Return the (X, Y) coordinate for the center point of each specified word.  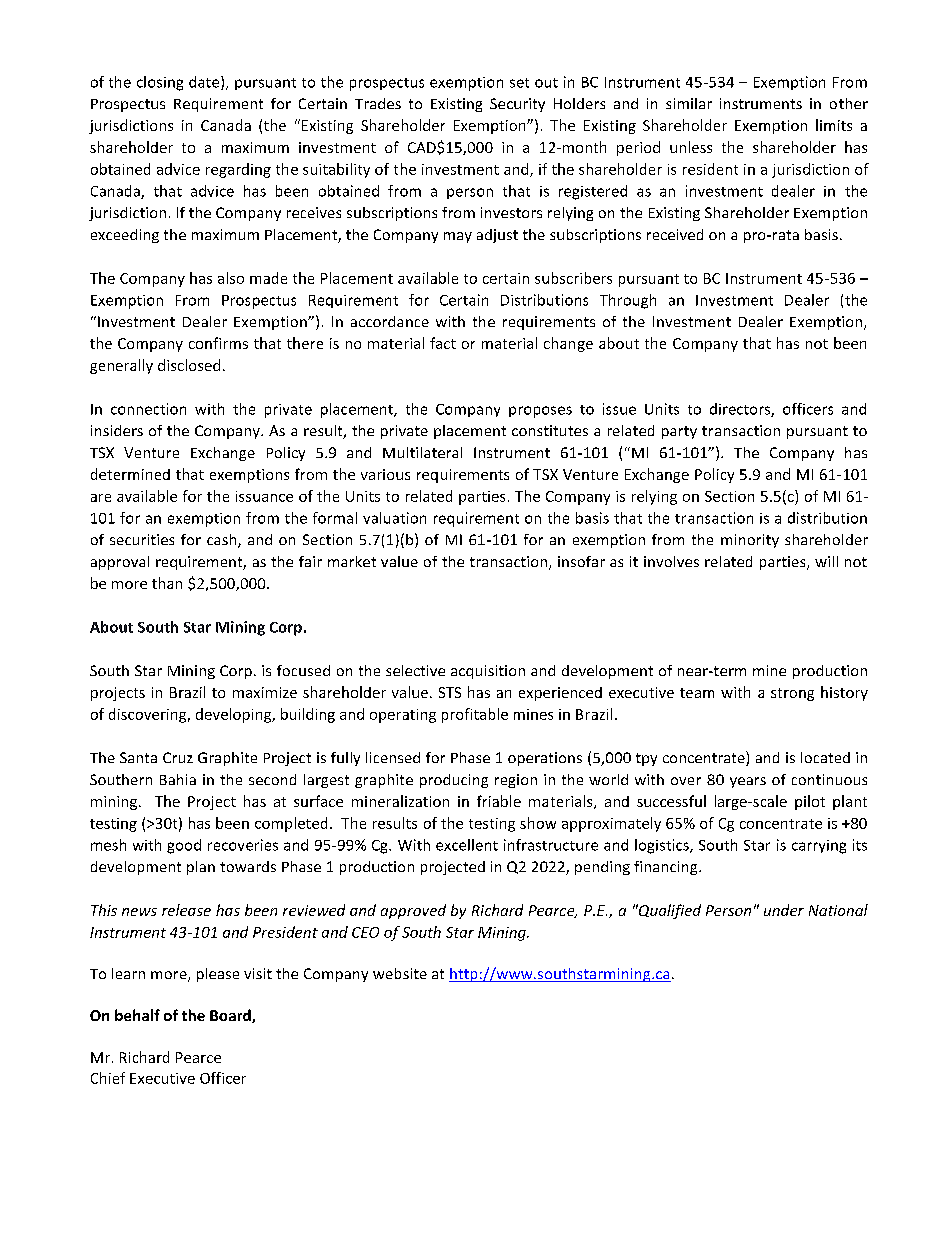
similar (689, 103)
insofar (581, 561)
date (205, 83)
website (400, 973)
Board (231, 1016)
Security (517, 105)
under (784, 910)
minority (750, 541)
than (167, 583)
